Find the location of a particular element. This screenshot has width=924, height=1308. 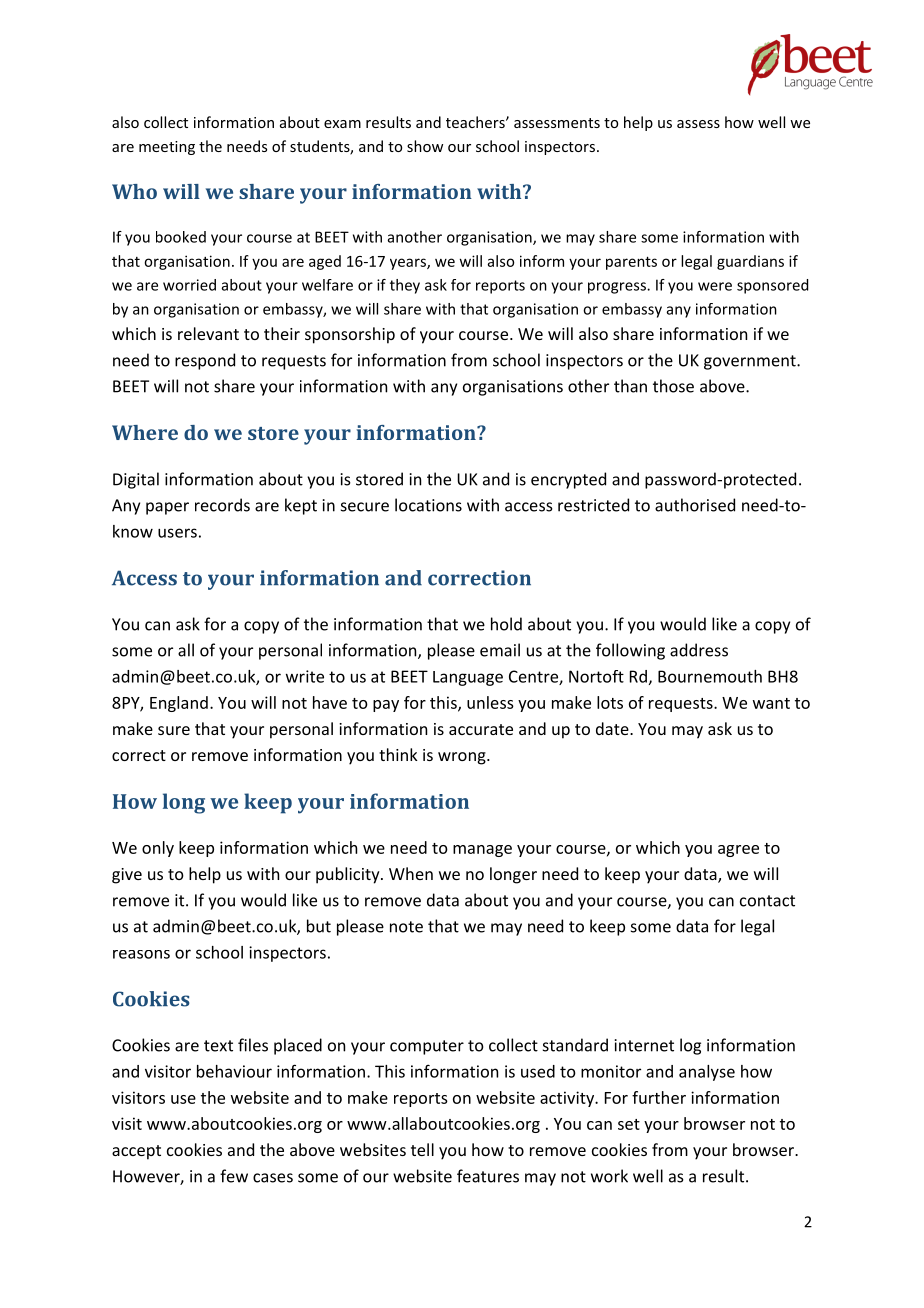

meeting is located at coordinates (167, 148).
